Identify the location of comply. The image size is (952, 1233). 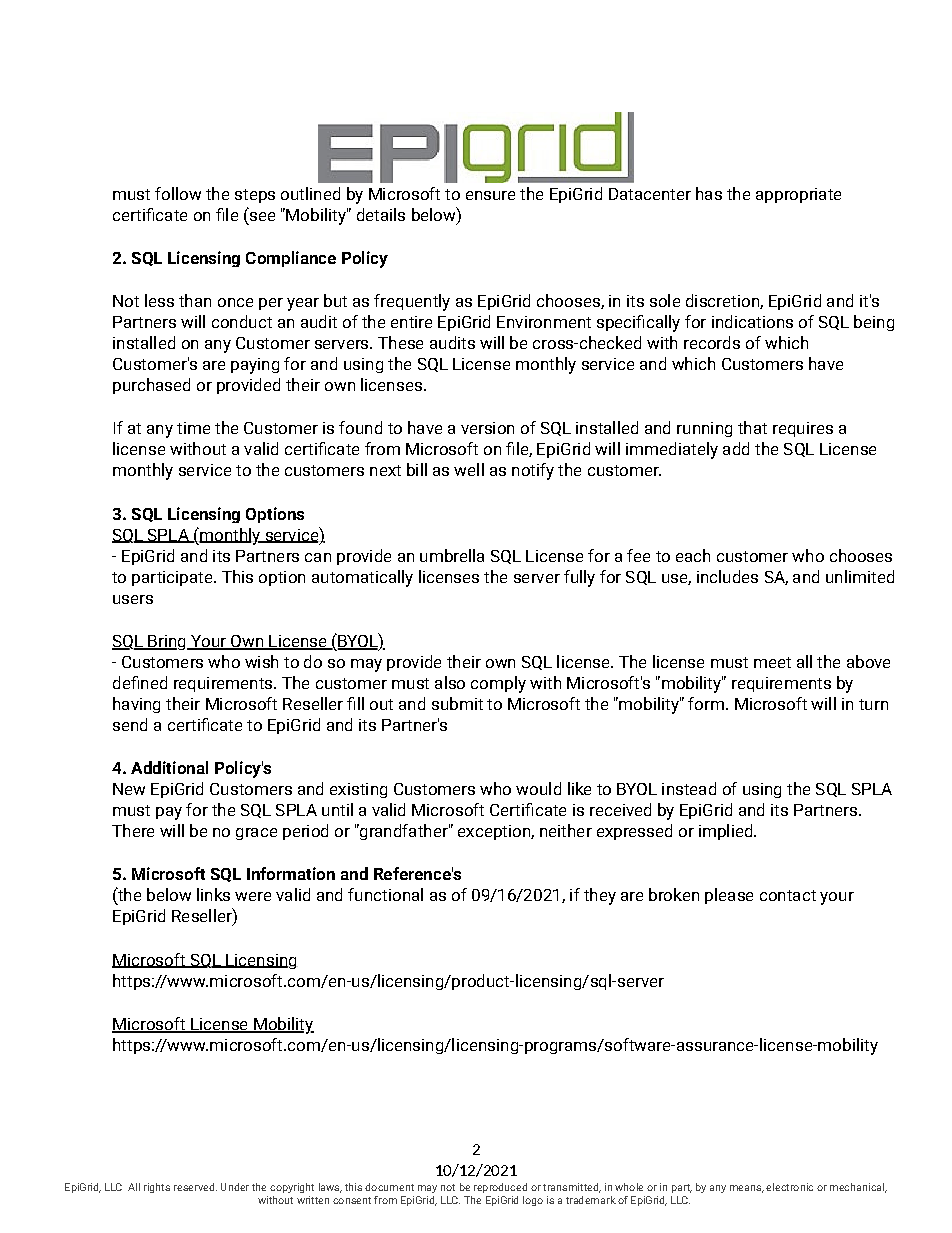
(498, 684).
